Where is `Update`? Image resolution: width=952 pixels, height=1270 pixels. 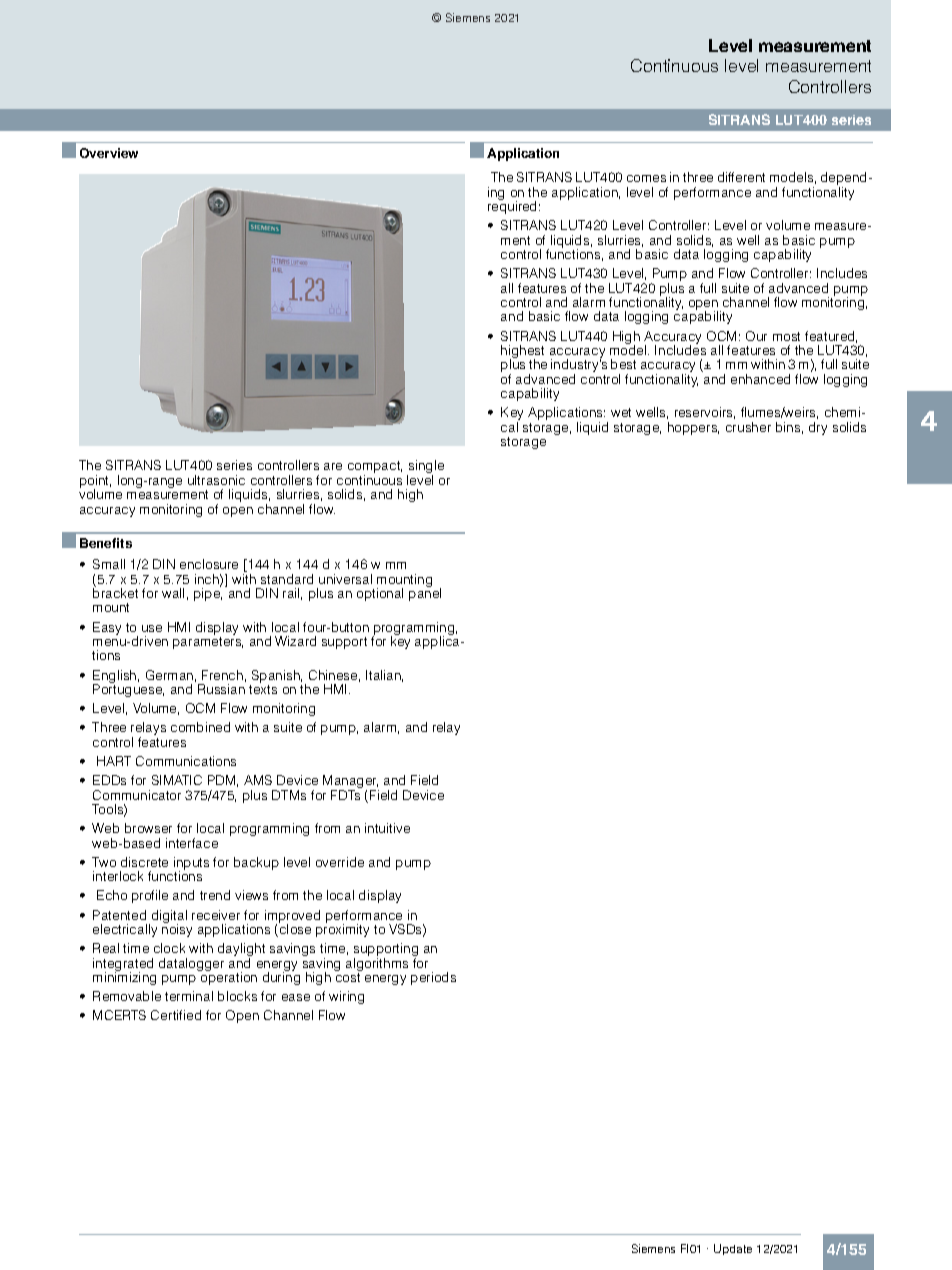
Update is located at coordinates (733, 1249).
